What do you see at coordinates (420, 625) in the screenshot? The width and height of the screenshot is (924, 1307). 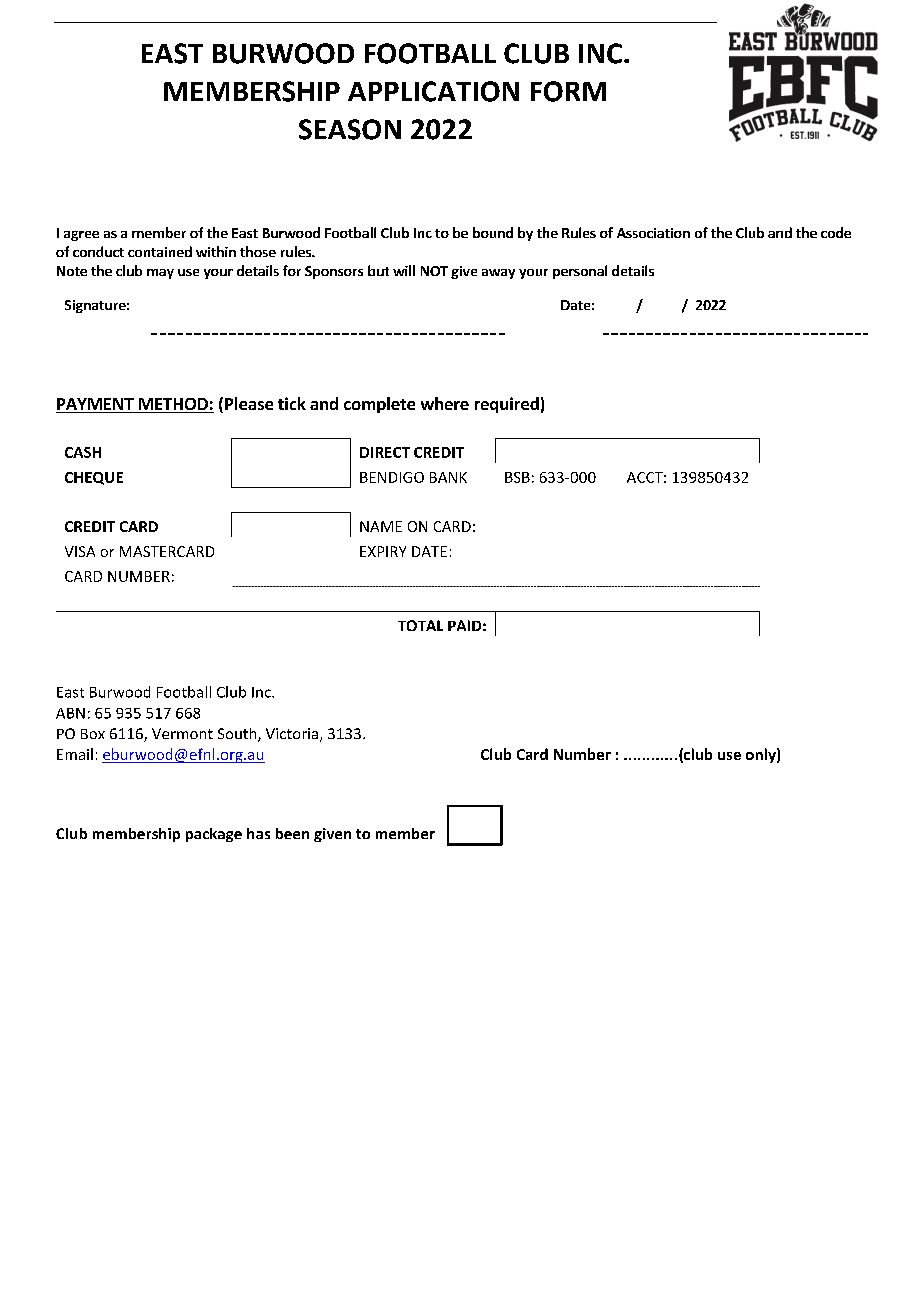 I see `TOTAL` at bounding box center [420, 625].
